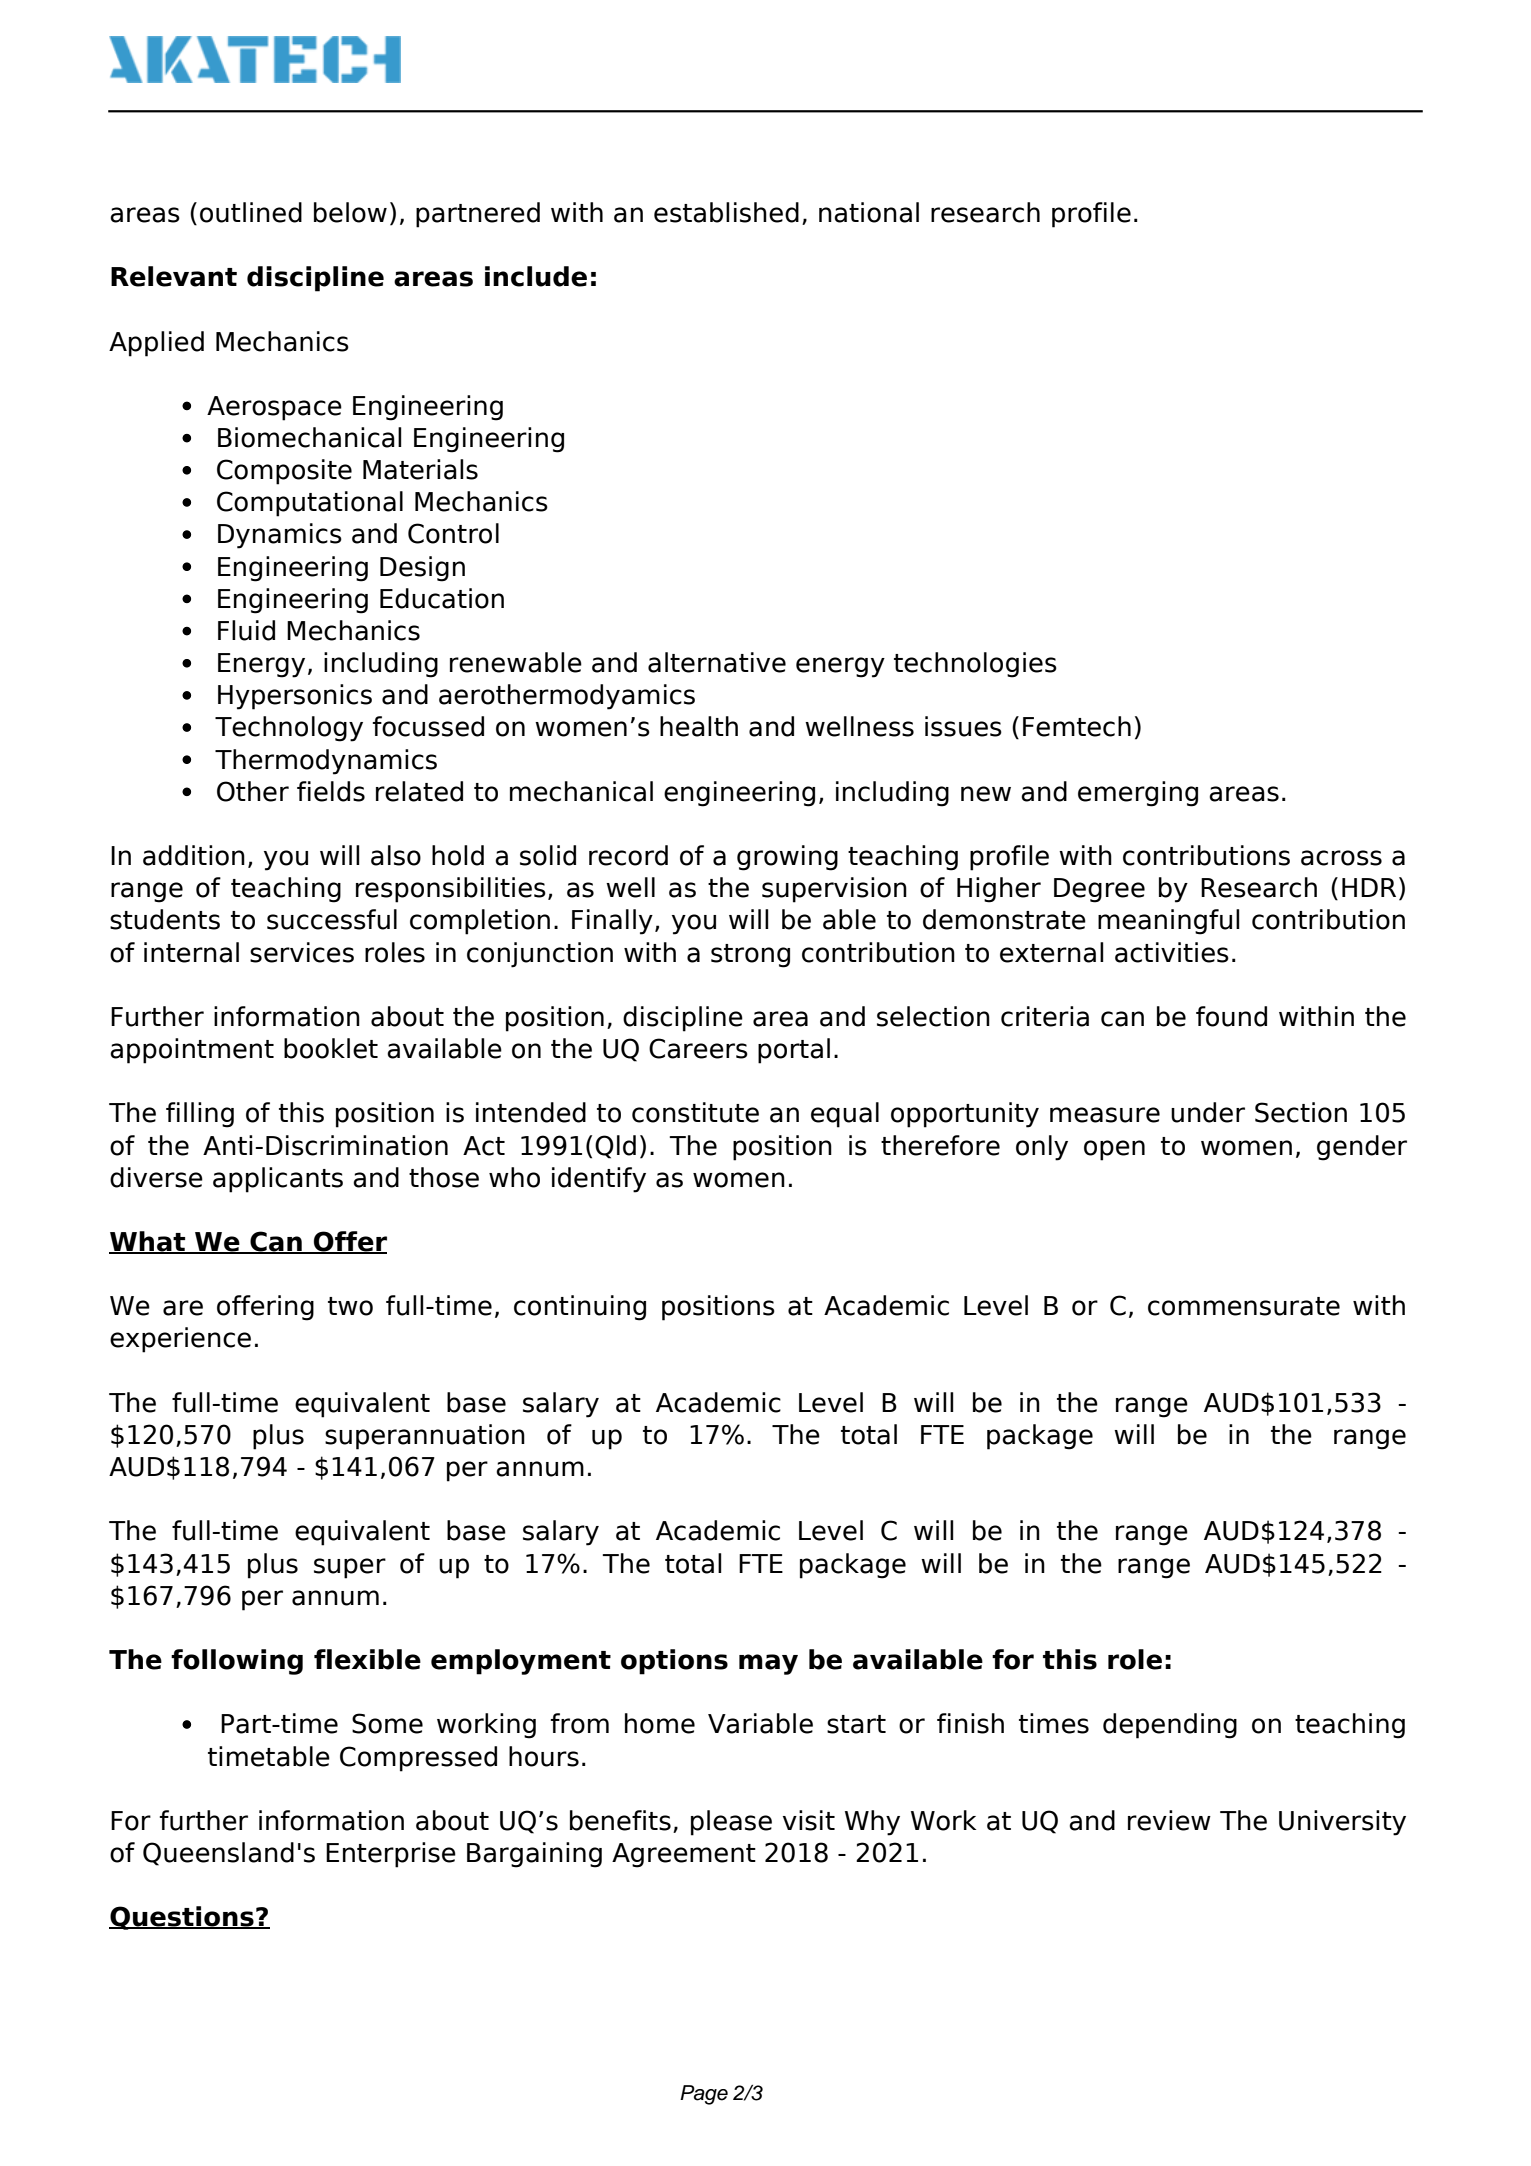  What do you see at coordinates (237, 1662) in the screenshot?
I see `following` at bounding box center [237, 1662].
